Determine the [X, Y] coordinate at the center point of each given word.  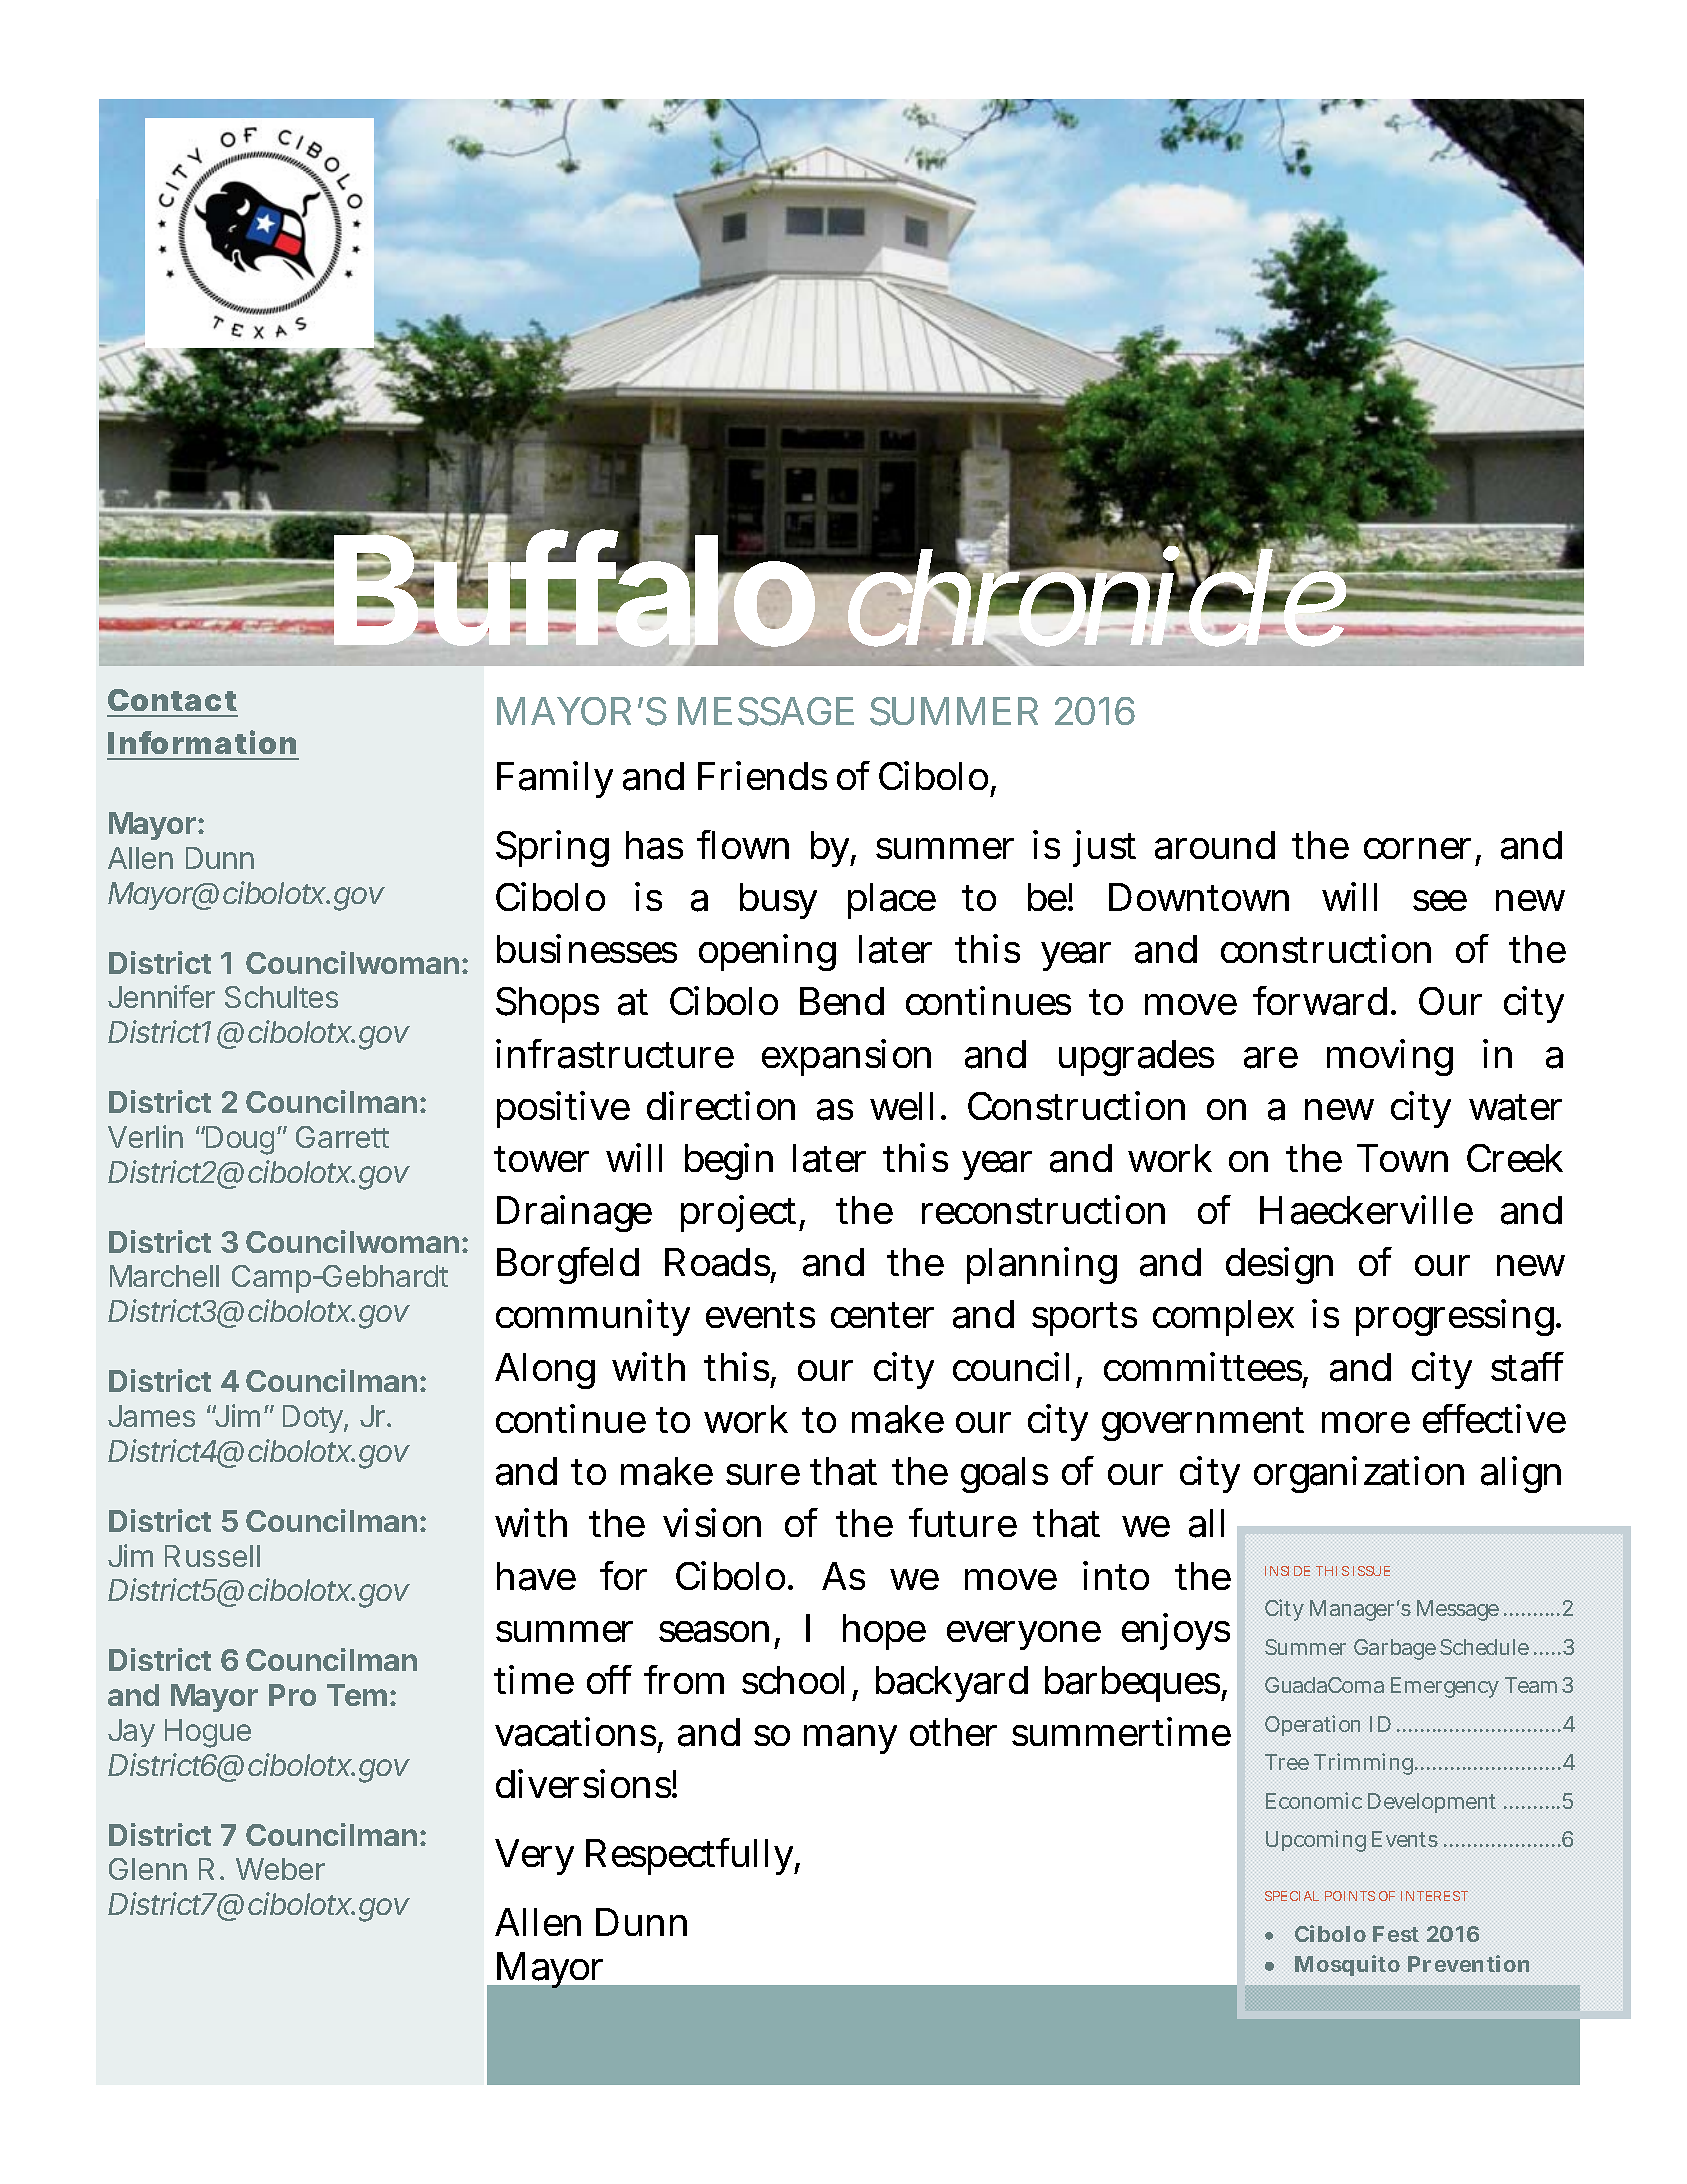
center [882, 1315]
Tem [357, 1695]
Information [202, 742]
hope [884, 1632]
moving [1390, 1057]
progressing [1457, 1318]
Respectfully [692, 1856]
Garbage [1395, 1649]
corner [1420, 850]
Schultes [281, 997]
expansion [846, 1057]
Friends [762, 775]
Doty [314, 1419]
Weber [280, 1869]
